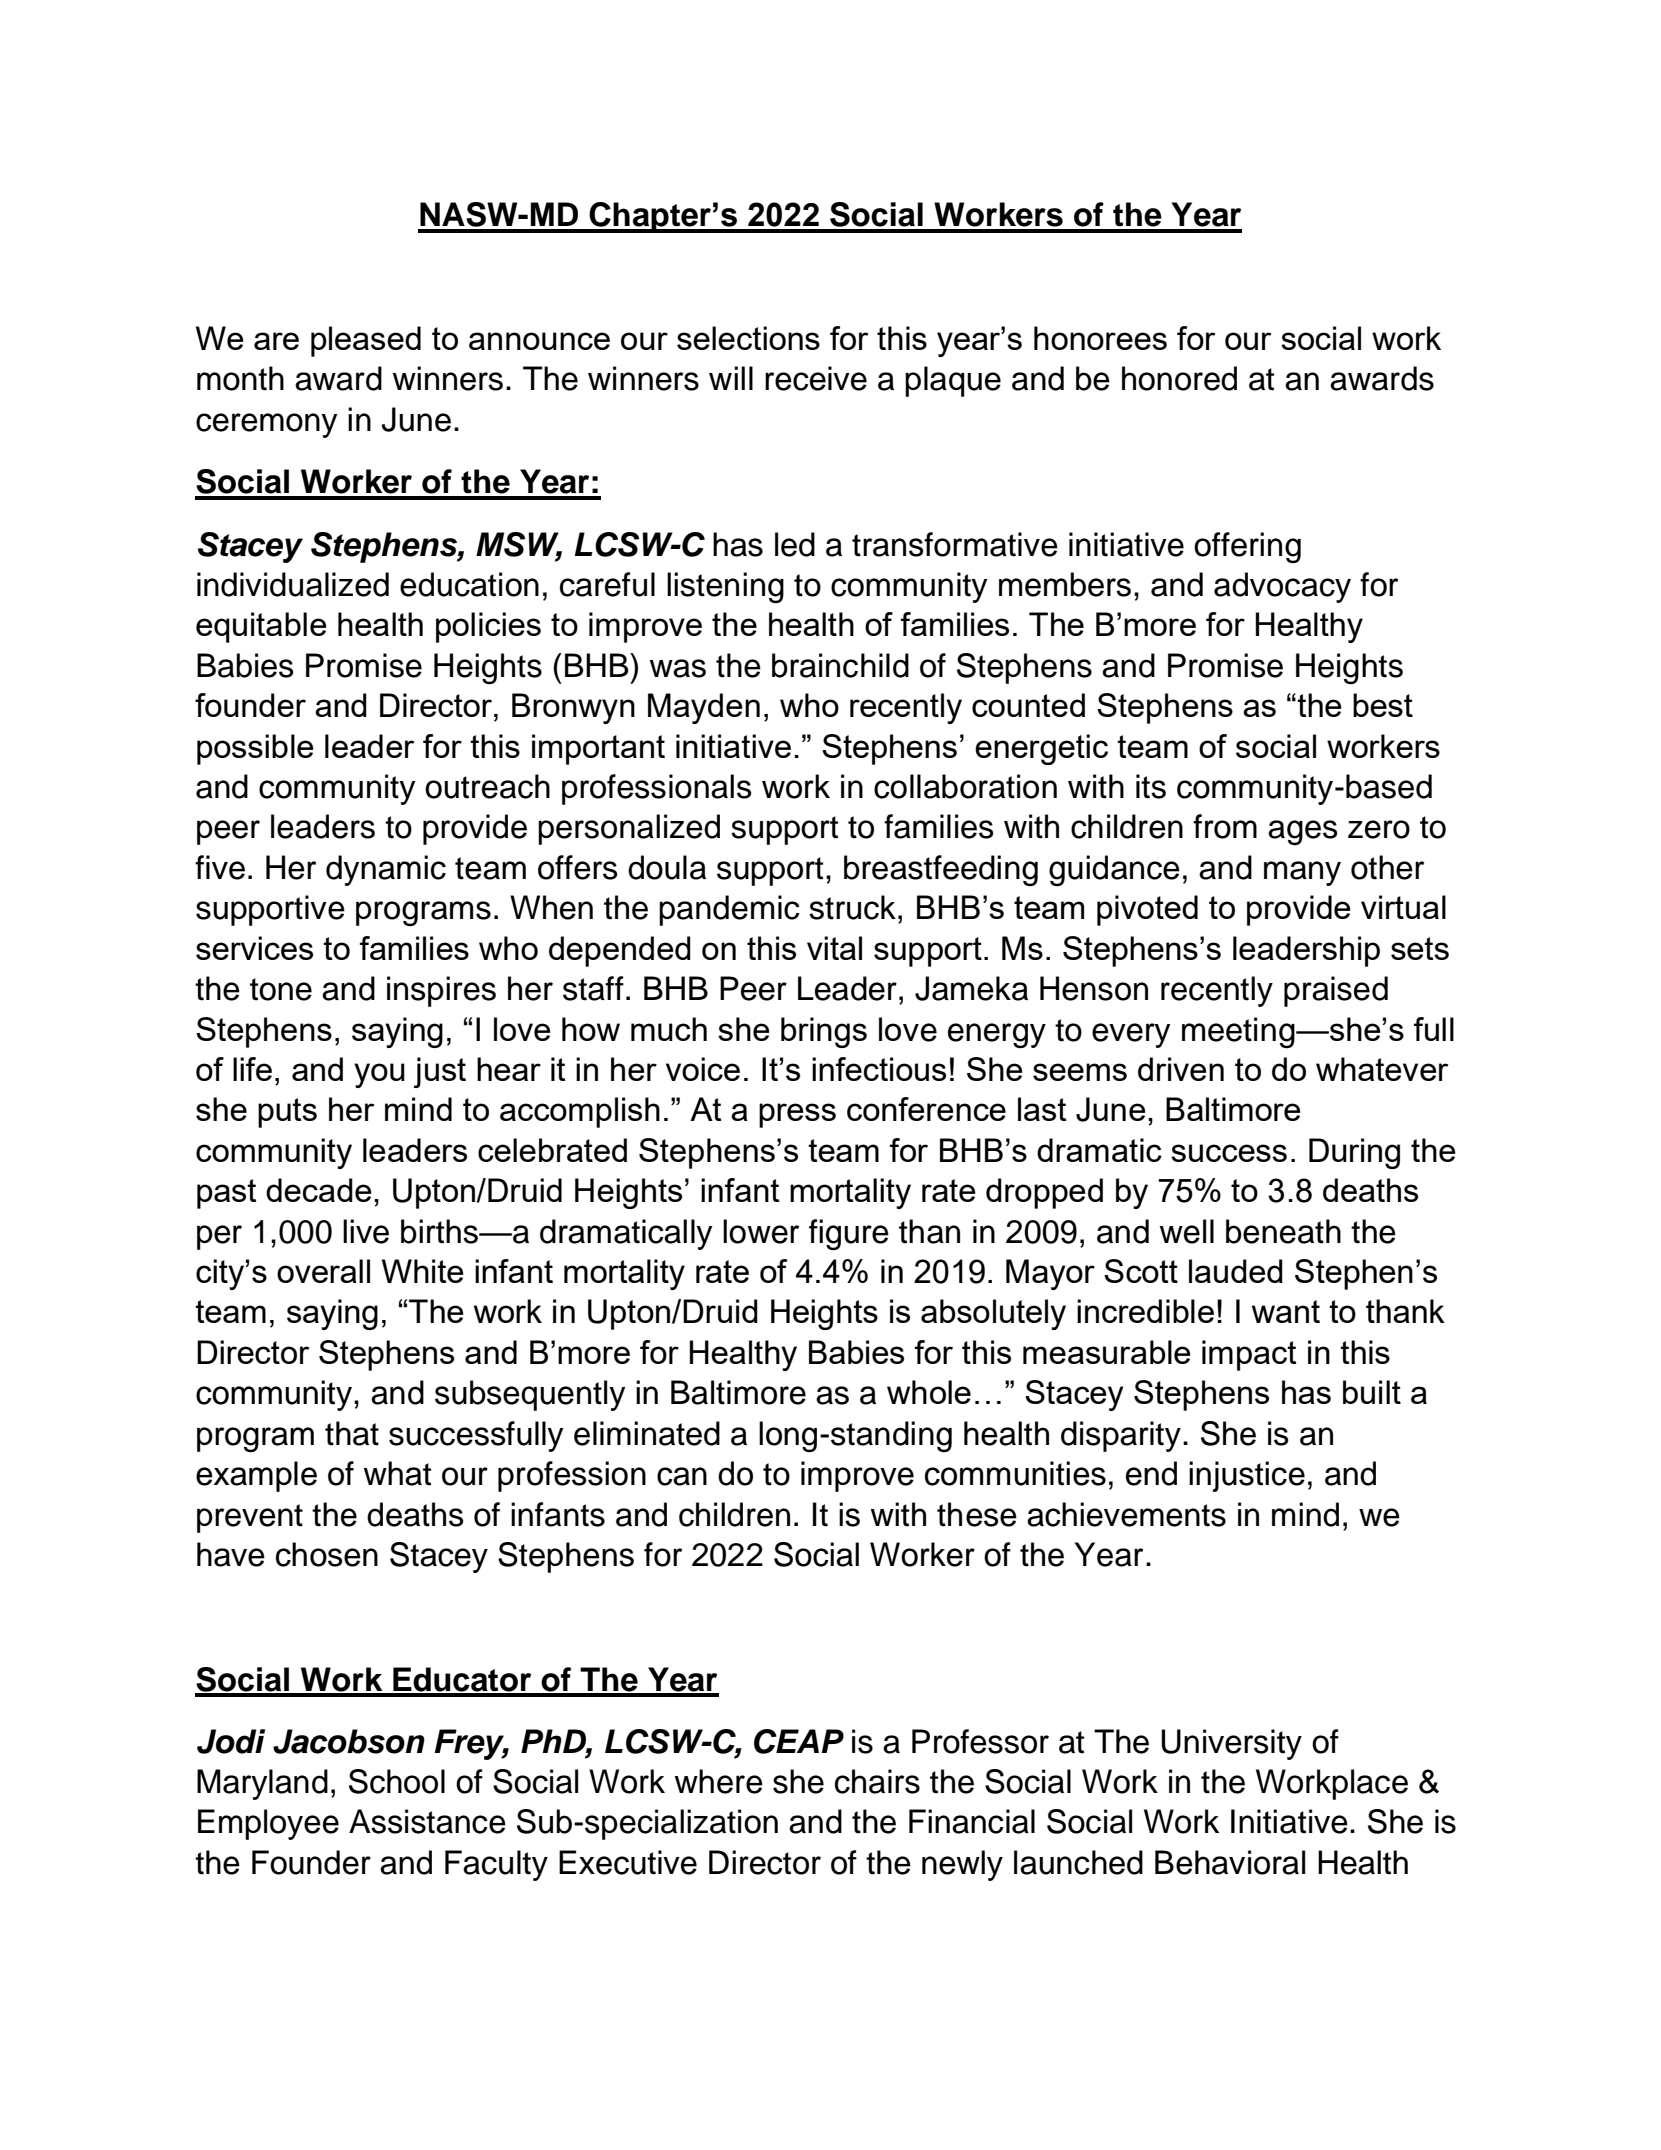 This page has width=1661, height=2150. What do you see at coordinates (427, 1821) in the page?
I see `Assistance` at bounding box center [427, 1821].
